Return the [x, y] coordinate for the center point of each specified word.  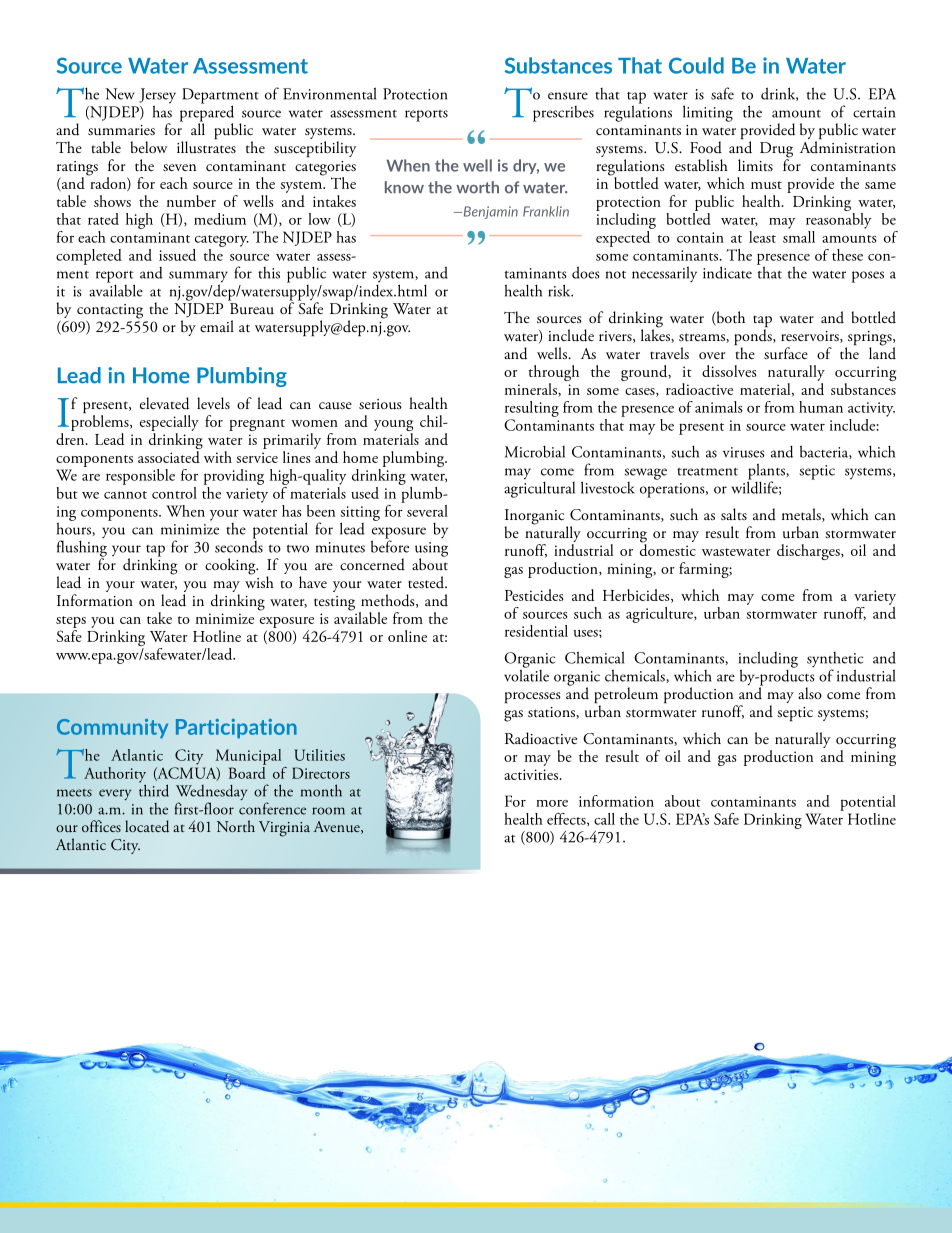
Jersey [157, 97]
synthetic [835, 661]
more [552, 803]
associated [169, 457]
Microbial [535, 452]
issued [177, 255]
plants [767, 472]
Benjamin [489, 212]
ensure [568, 96]
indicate [727, 272]
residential [536, 631]
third [154, 789]
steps [71, 622]
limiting [708, 113]
